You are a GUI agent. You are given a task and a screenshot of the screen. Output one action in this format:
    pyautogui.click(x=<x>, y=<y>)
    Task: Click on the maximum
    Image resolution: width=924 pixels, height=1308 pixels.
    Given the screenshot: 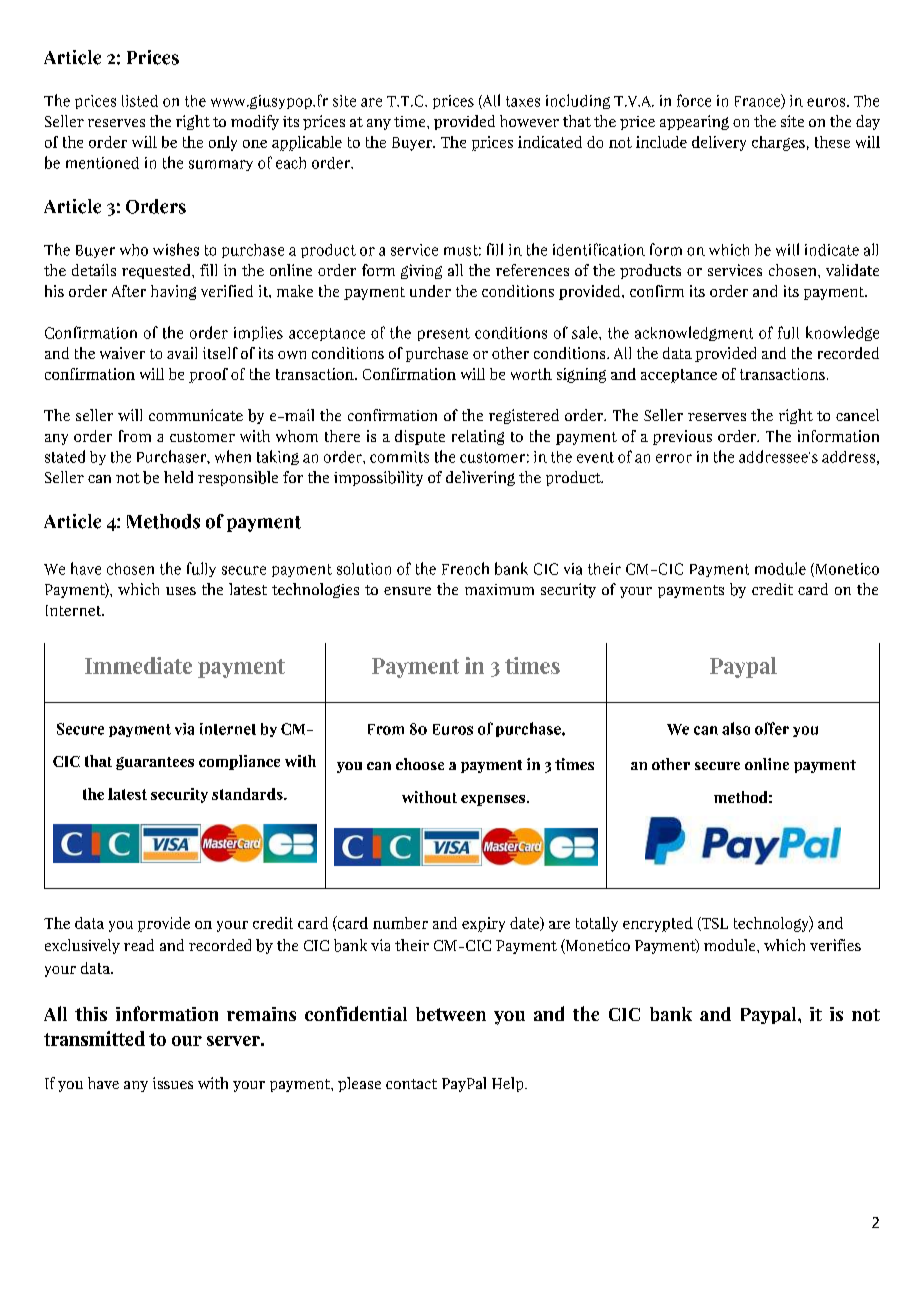 What is the action you would take?
    pyautogui.click(x=499, y=589)
